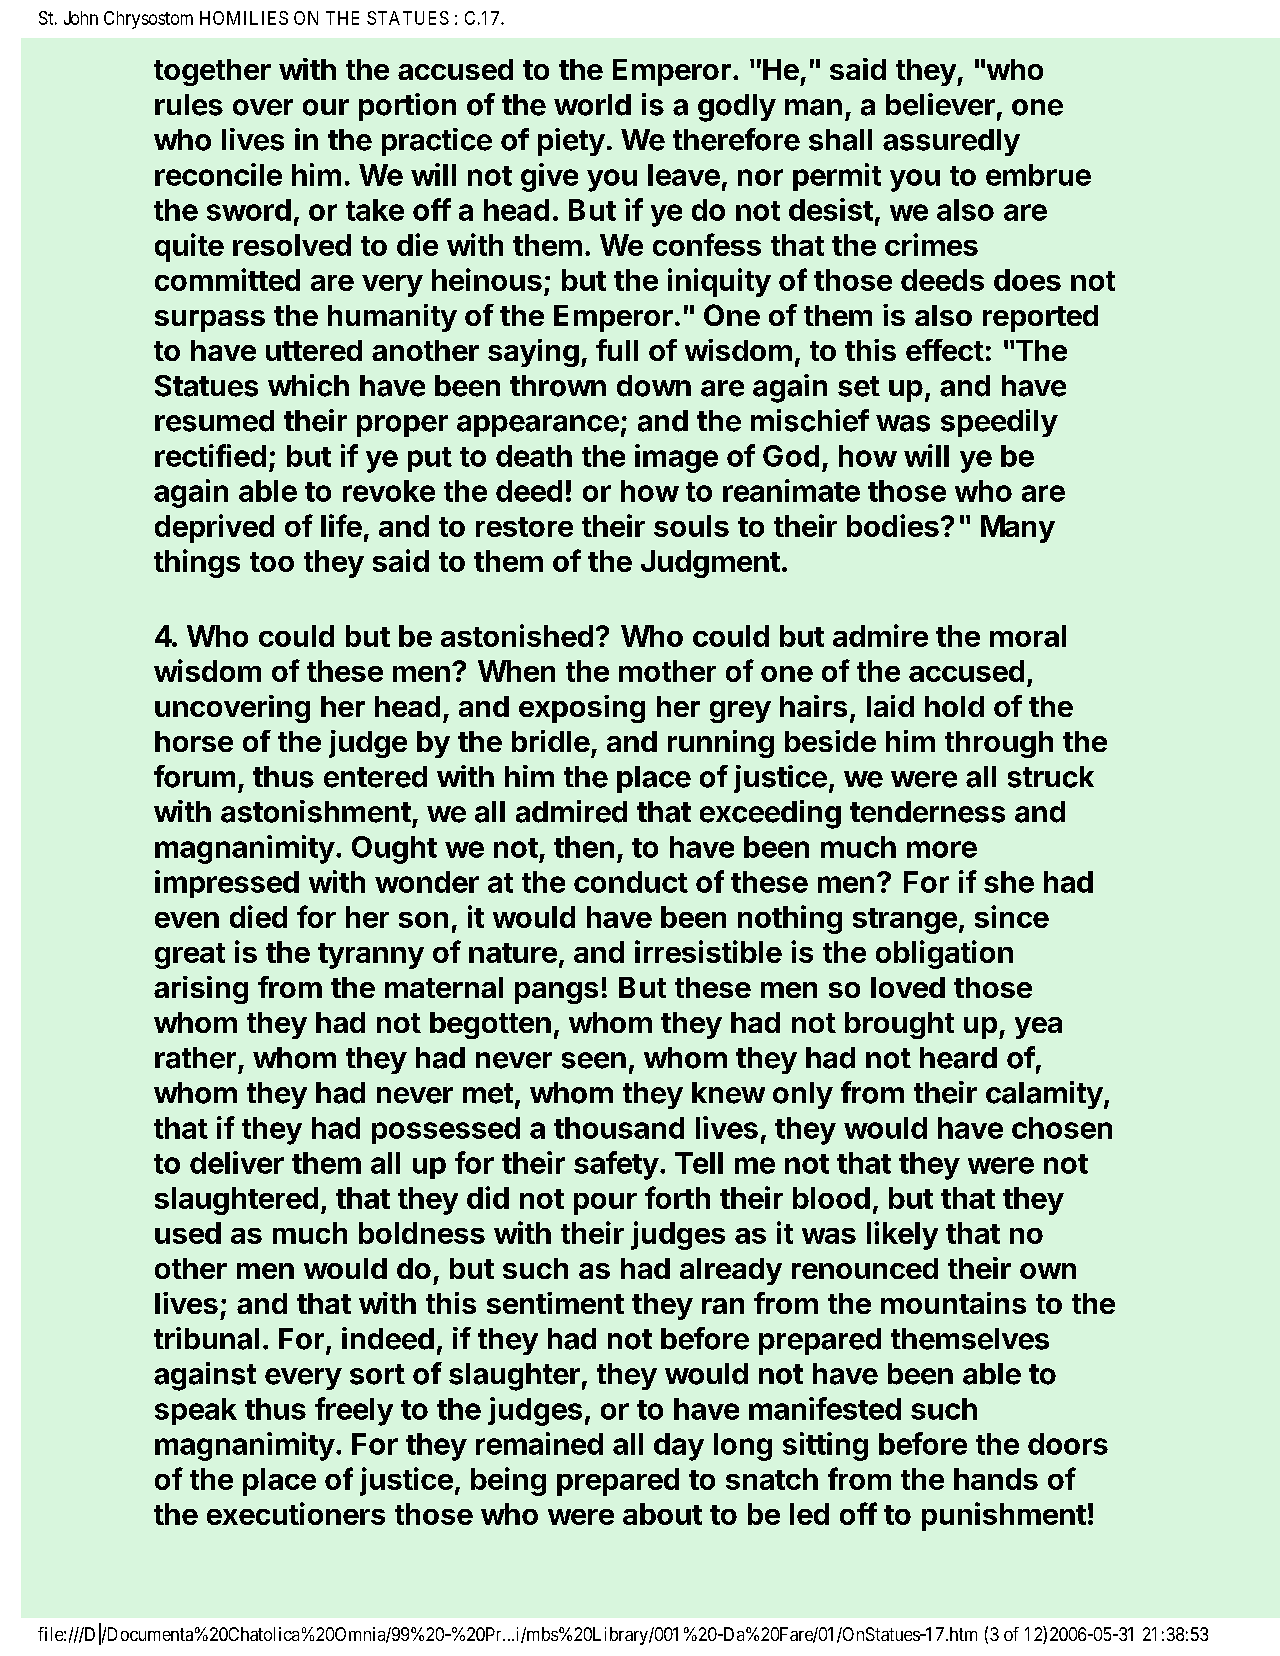 The image size is (1280, 1656). I want to click on believer, so click(940, 104).
